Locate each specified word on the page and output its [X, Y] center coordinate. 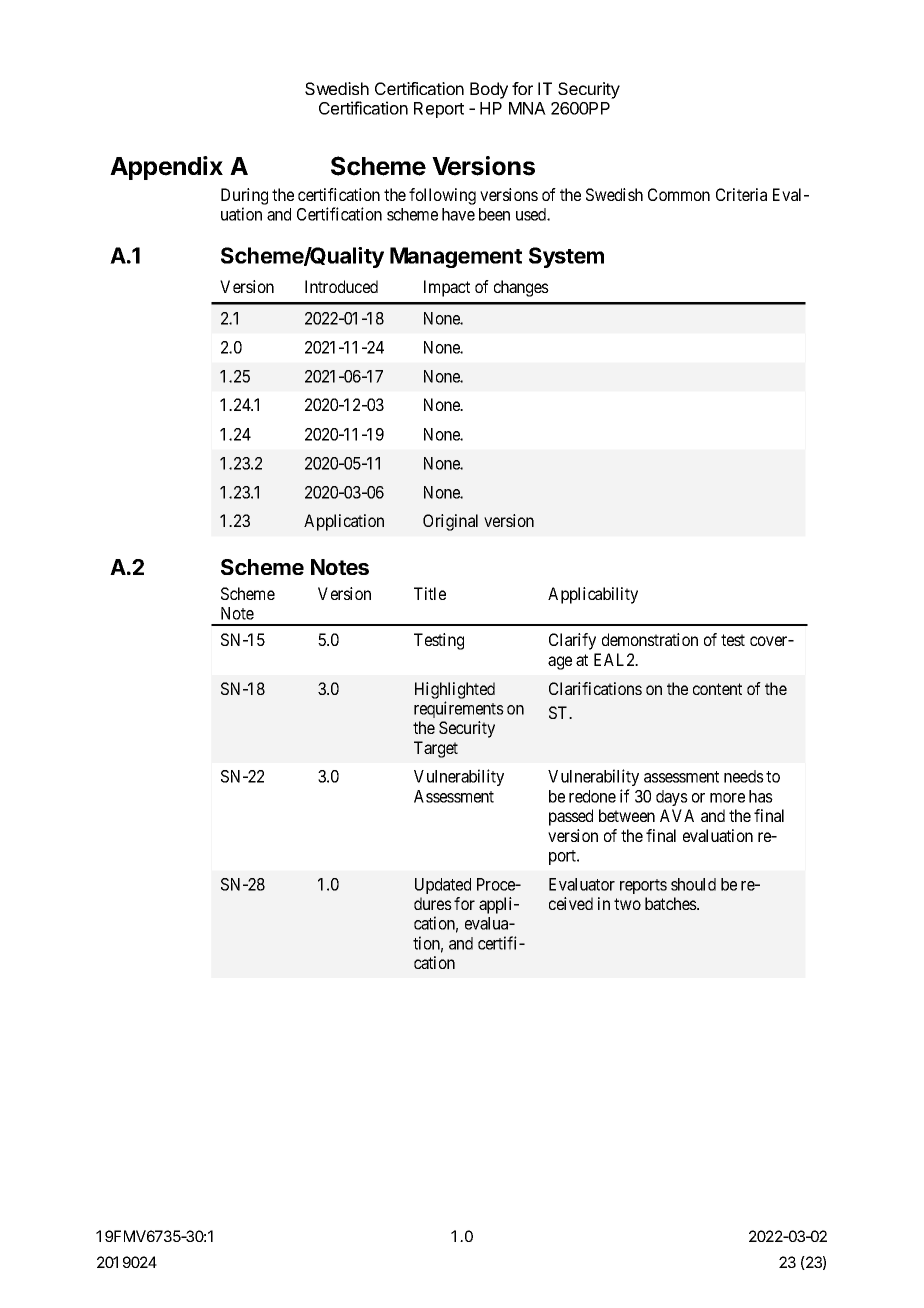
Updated [443, 886]
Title [430, 593]
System [566, 257]
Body [489, 90]
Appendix [166, 168]
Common [679, 194]
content [717, 689]
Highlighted [455, 690]
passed [571, 817]
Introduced [341, 286]
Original [450, 522]
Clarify [572, 641]
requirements [459, 709]
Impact [447, 288]
